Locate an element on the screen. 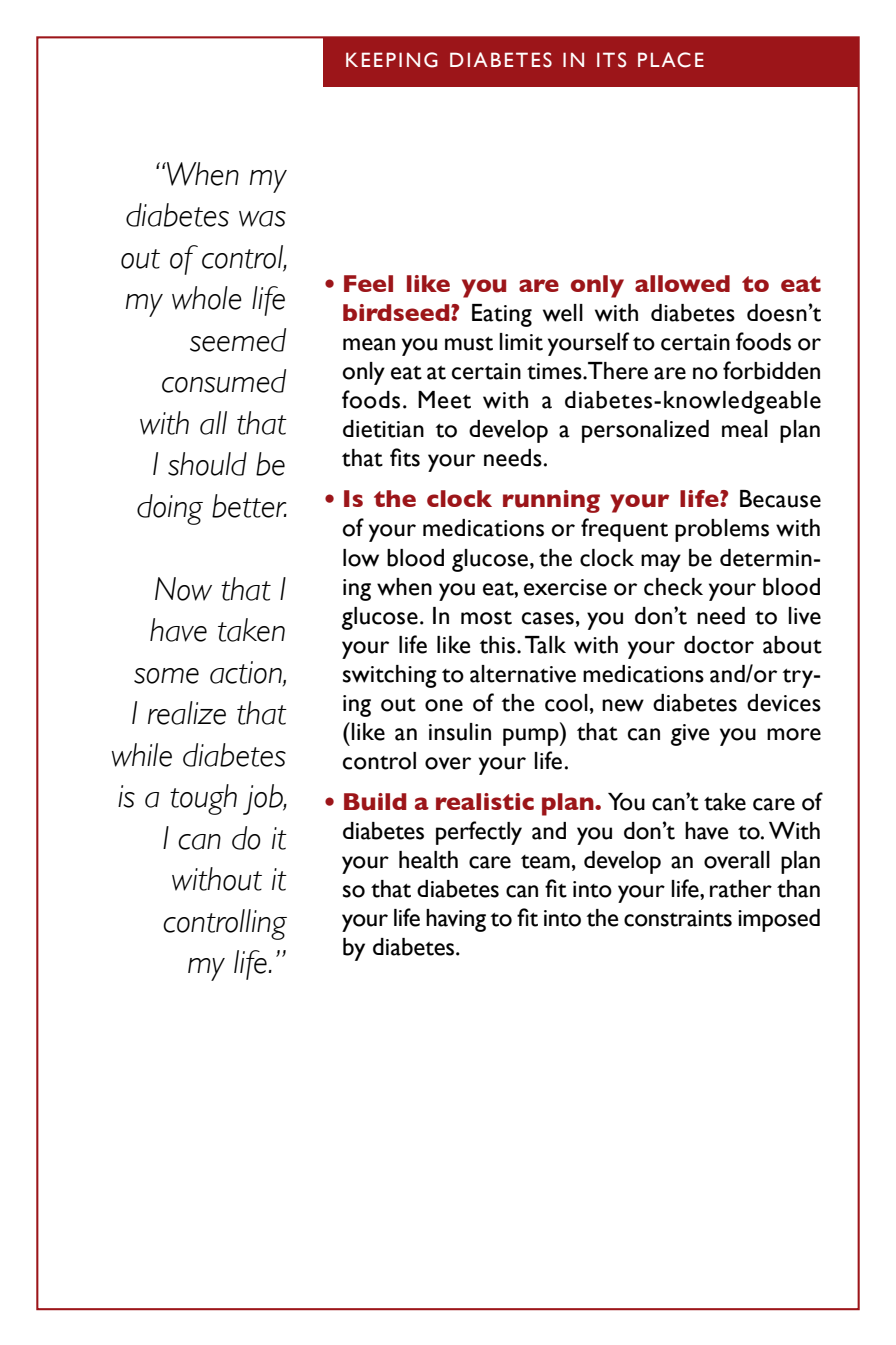 The height and width of the screenshot is (1345, 896). rather is located at coordinates (741, 889).
